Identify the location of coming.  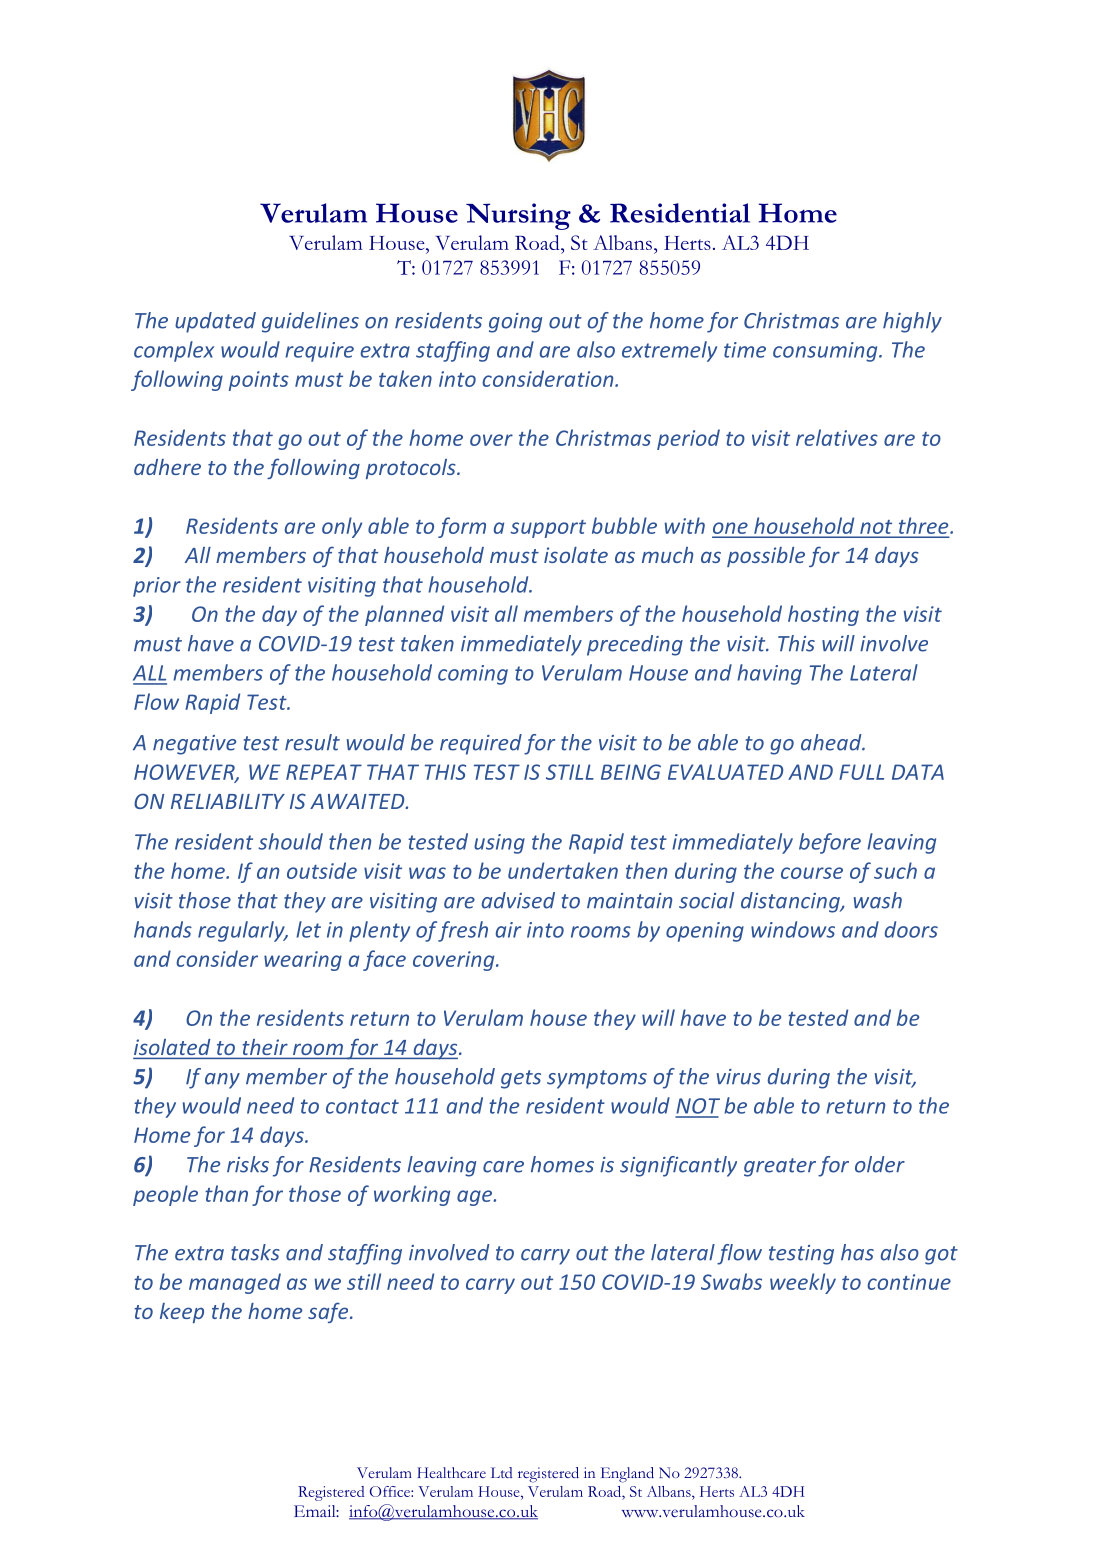
(473, 675).
